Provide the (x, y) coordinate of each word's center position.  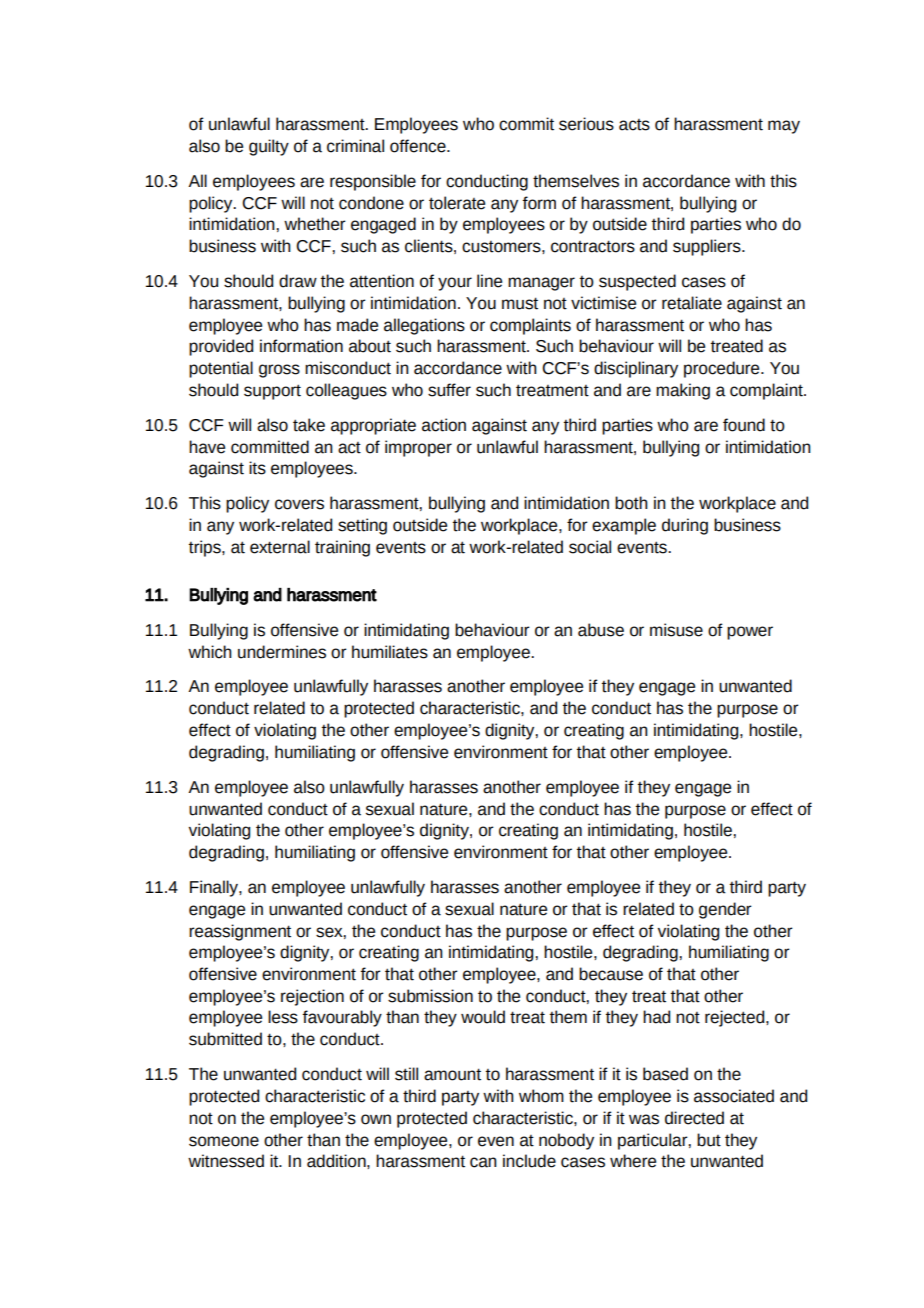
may (784, 127)
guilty (269, 147)
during (685, 526)
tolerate (457, 203)
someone (224, 1141)
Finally (215, 888)
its (257, 468)
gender (725, 910)
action (444, 425)
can (483, 1162)
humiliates (390, 652)
